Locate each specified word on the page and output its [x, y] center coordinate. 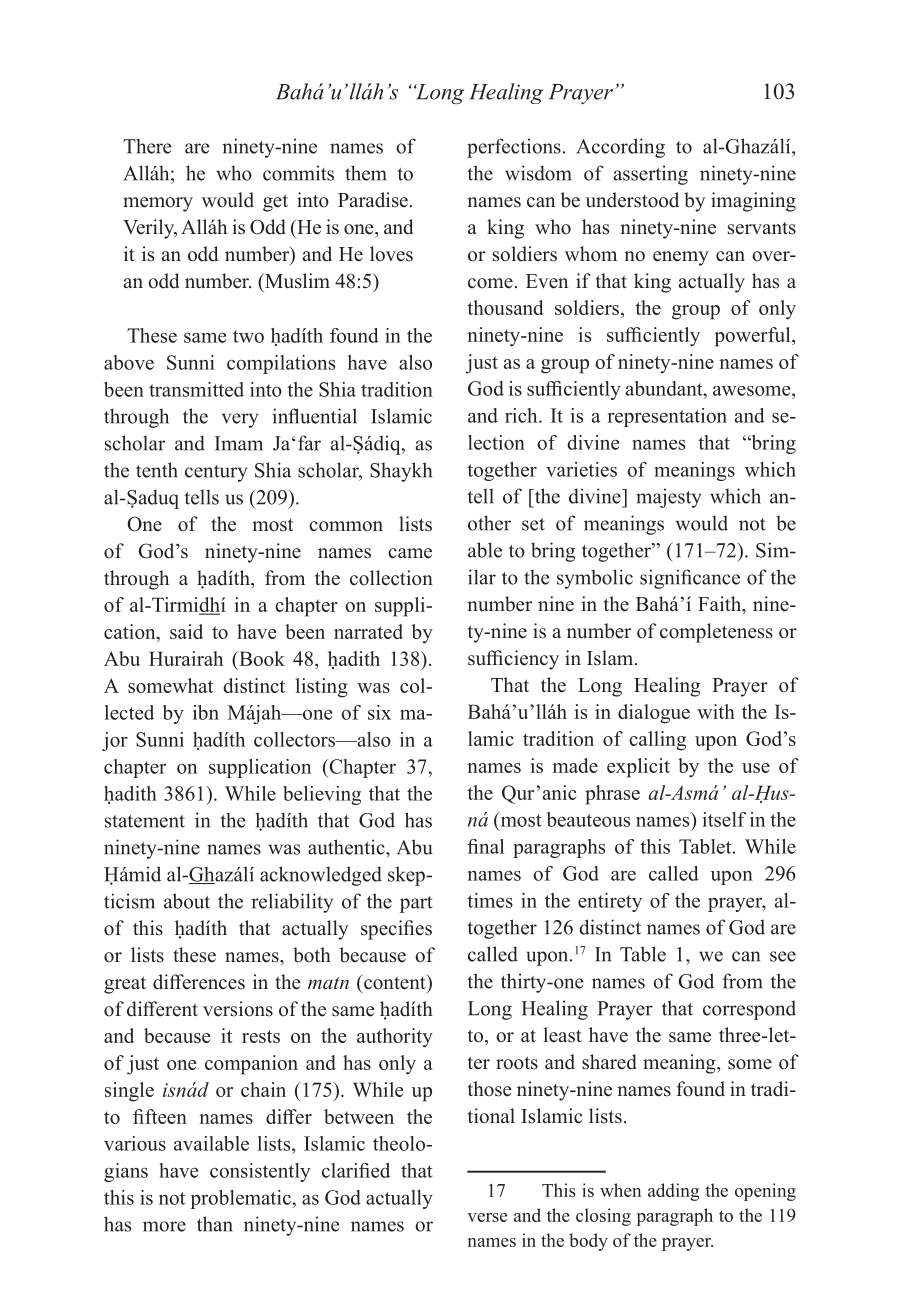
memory [158, 204]
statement [145, 821]
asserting [651, 175]
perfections [514, 148]
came [410, 553]
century [216, 473]
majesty [668, 498]
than [215, 1224]
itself [724, 819]
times [490, 900]
